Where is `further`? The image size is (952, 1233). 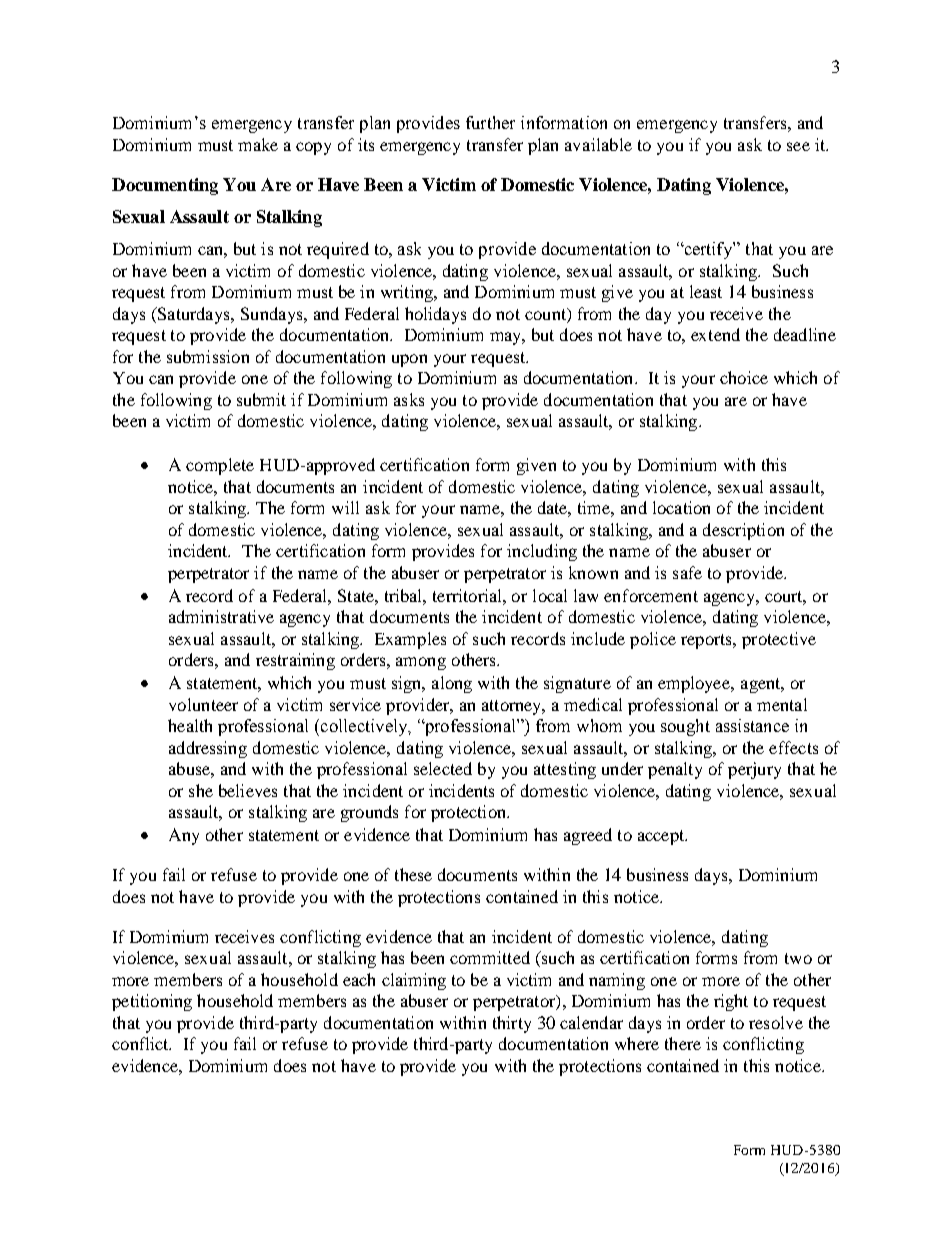
further is located at coordinates (490, 122).
